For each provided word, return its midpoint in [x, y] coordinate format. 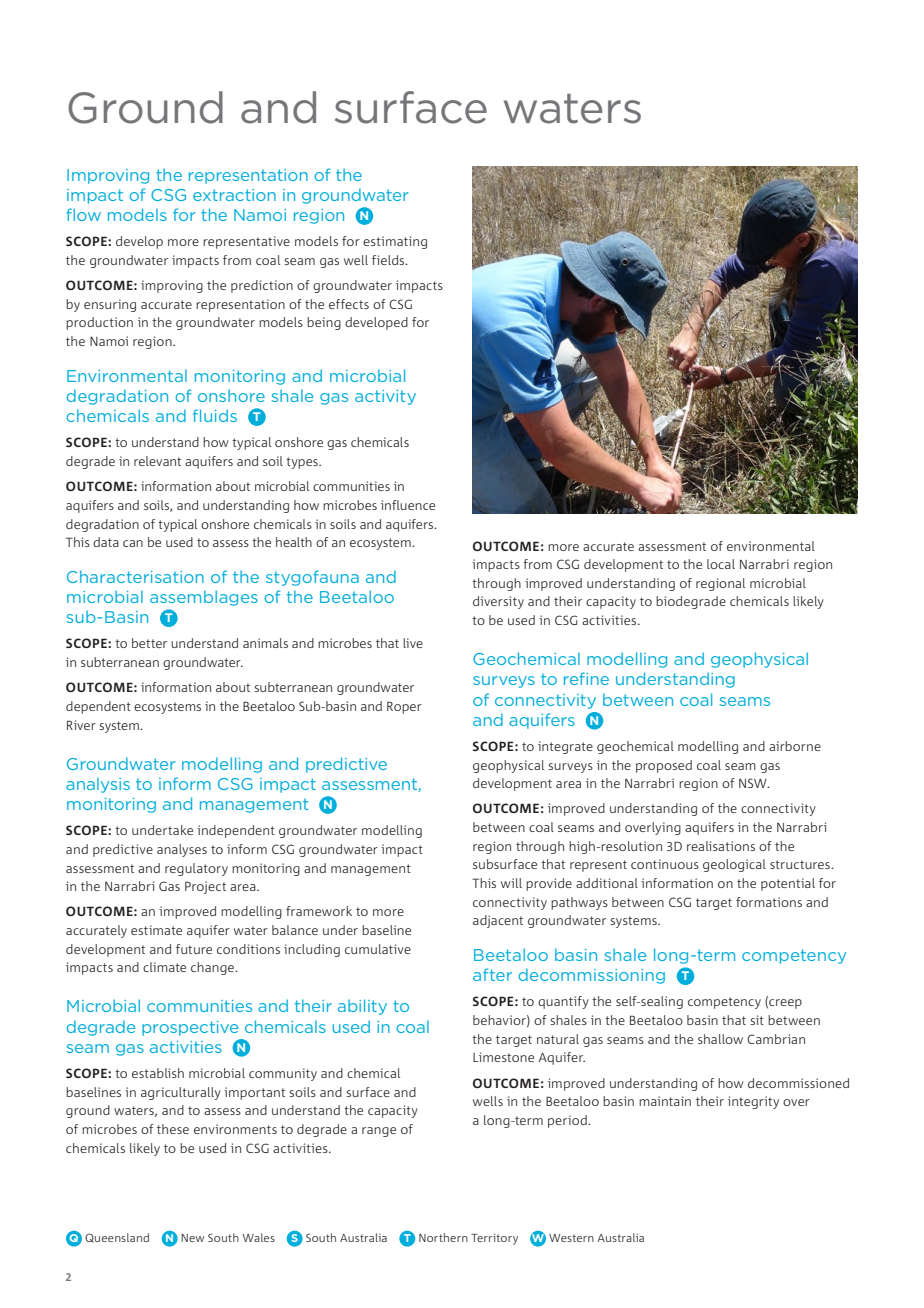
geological [734, 865]
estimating [395, 242]
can [133, 543]
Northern [443, 1237]
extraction [234, 195]
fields [389, 260]
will [511, 883]
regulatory [196, 869]
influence [408, 505]
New [192, 1238]
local [721, 564]
